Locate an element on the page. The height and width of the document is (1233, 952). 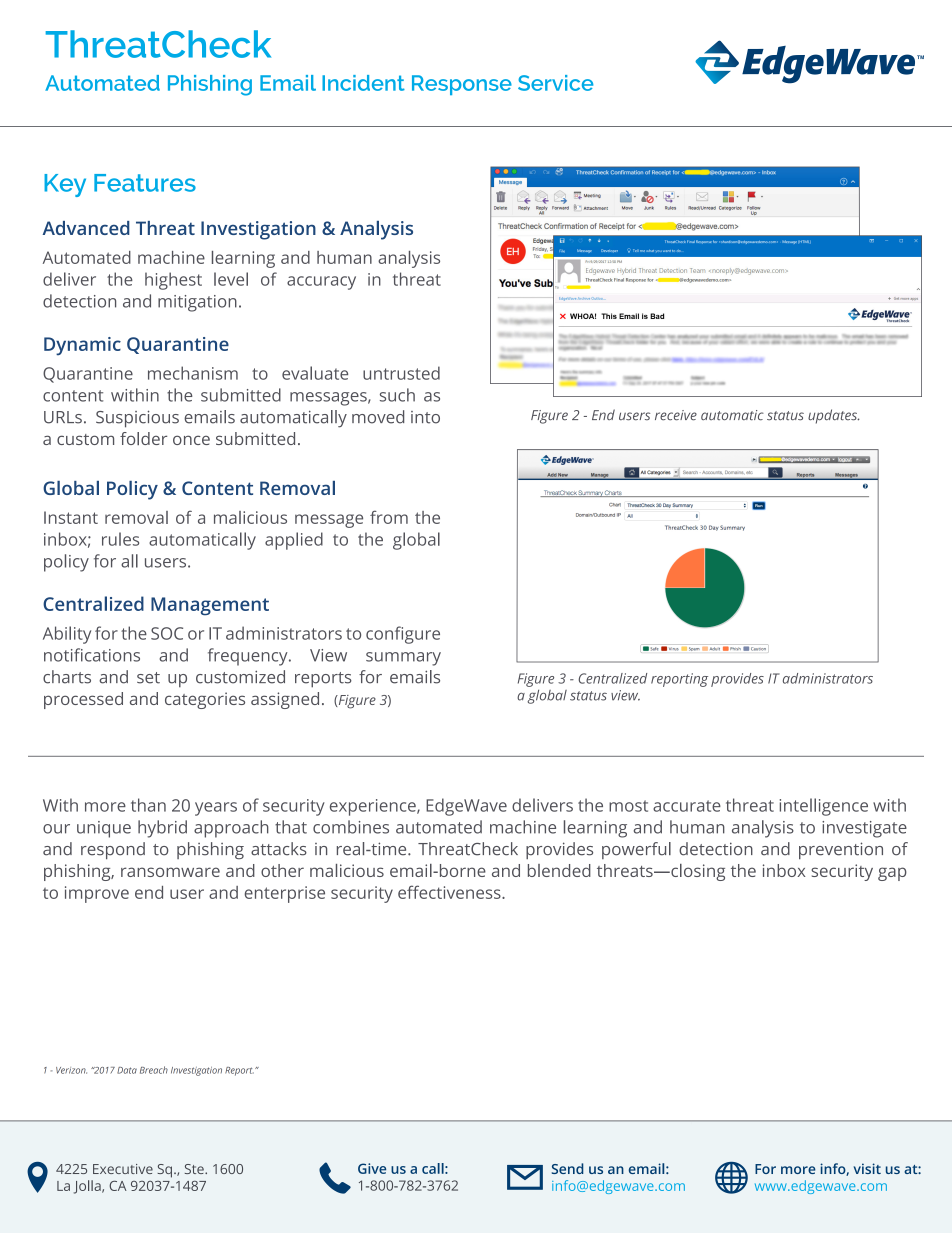
Send is located at coordinates (568, 1168).
